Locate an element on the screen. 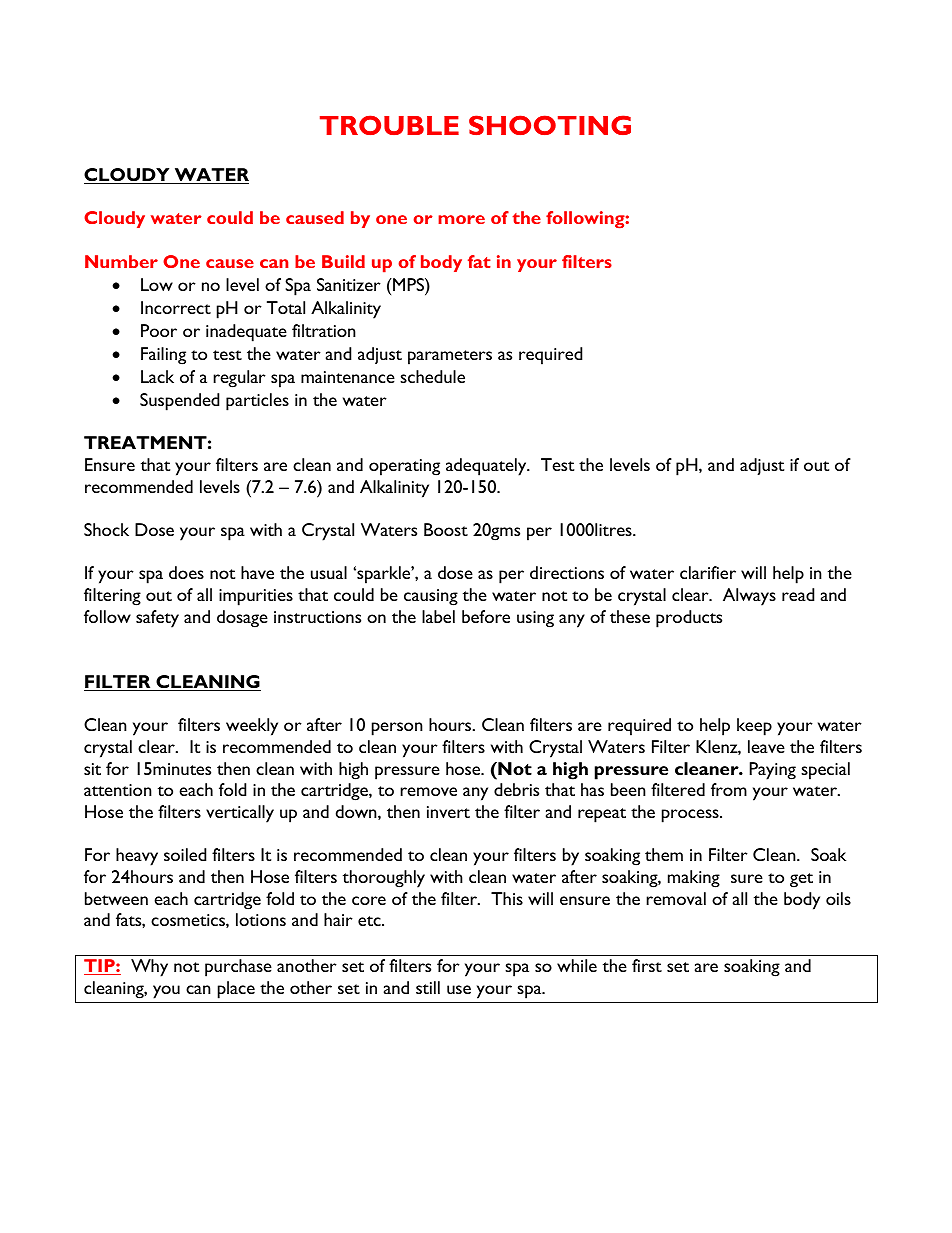 This screenshot has width=952, height=1233. attention is located at coordinates (118, 790).
